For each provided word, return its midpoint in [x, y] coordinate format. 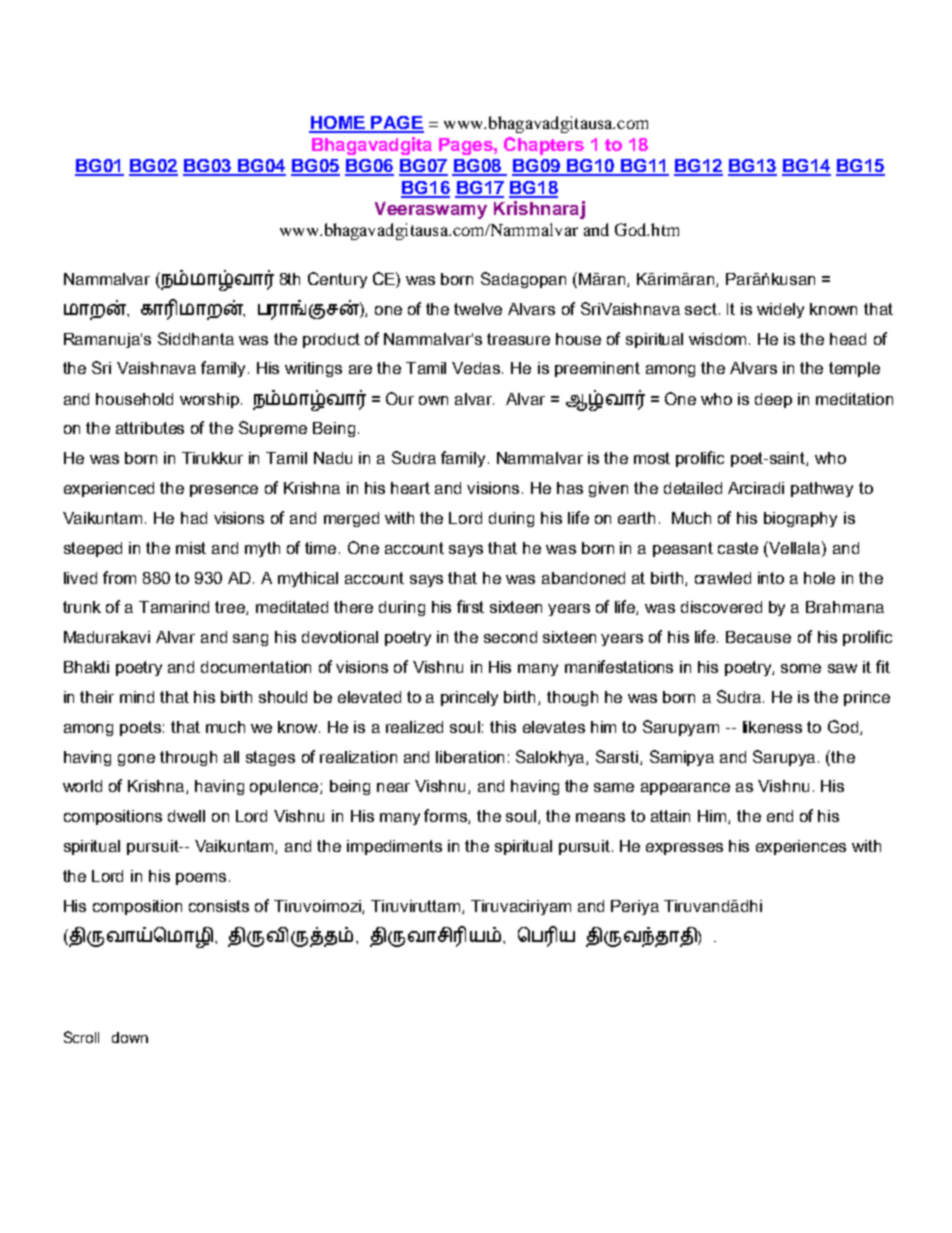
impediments [394, 847]
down [130, 1037]
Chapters [544, 146]
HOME [338, 124]
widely [780, 310]
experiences [801, 847]
